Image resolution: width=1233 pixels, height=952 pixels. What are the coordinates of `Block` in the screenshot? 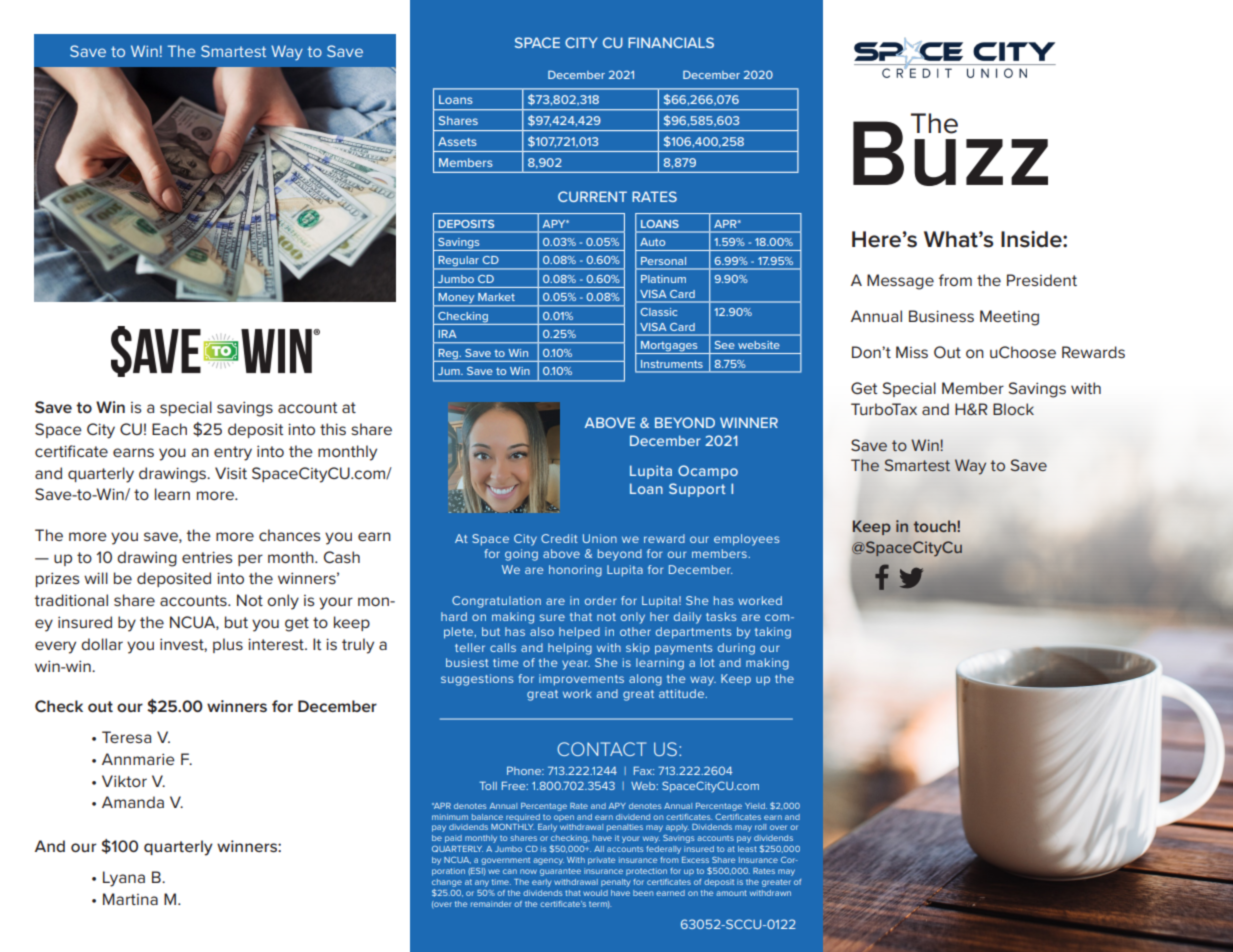 It's located at (1013, 409).
